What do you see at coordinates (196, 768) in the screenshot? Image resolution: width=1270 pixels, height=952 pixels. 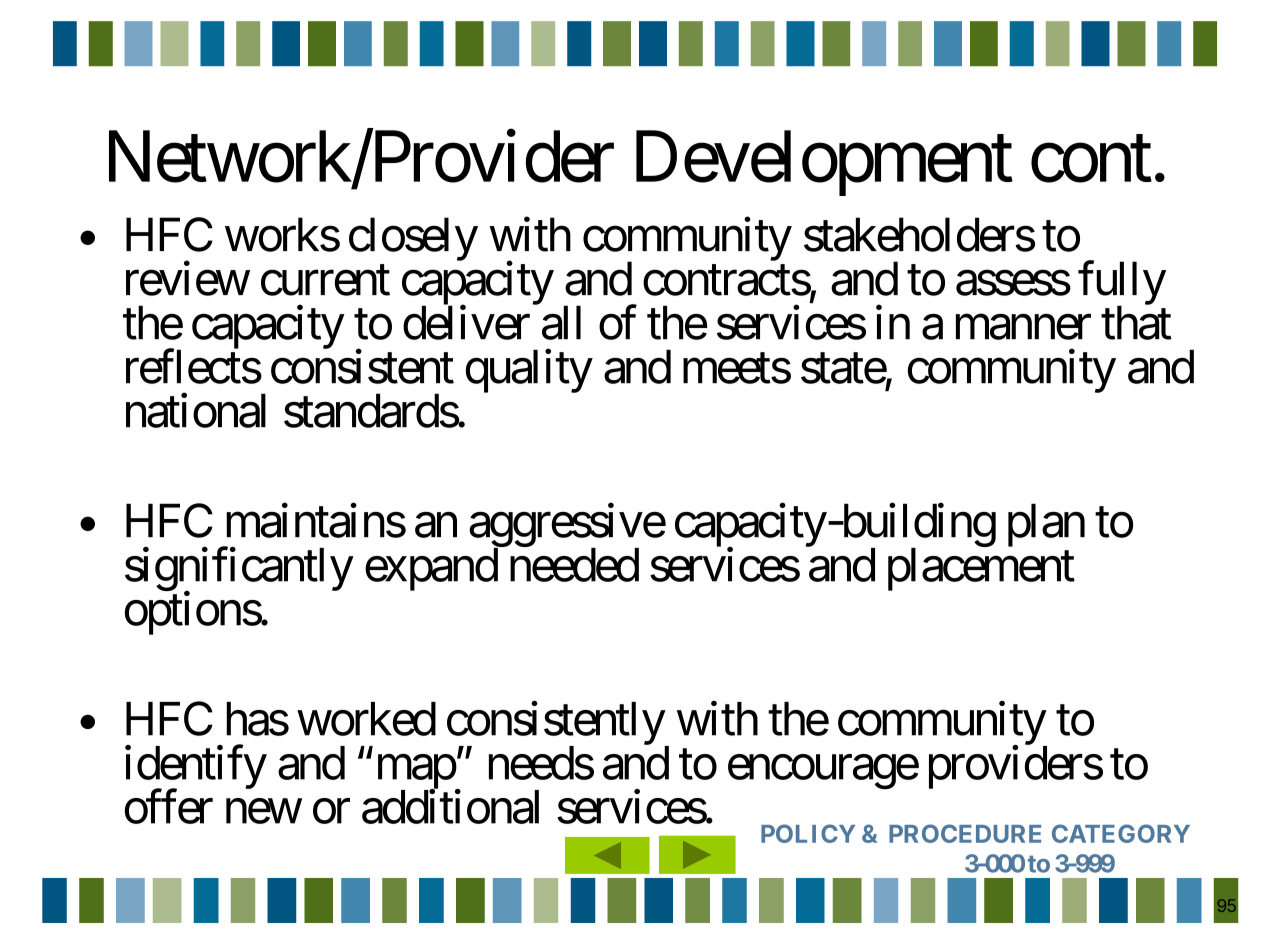 I see `identify` at bounding box center [196, 768].
